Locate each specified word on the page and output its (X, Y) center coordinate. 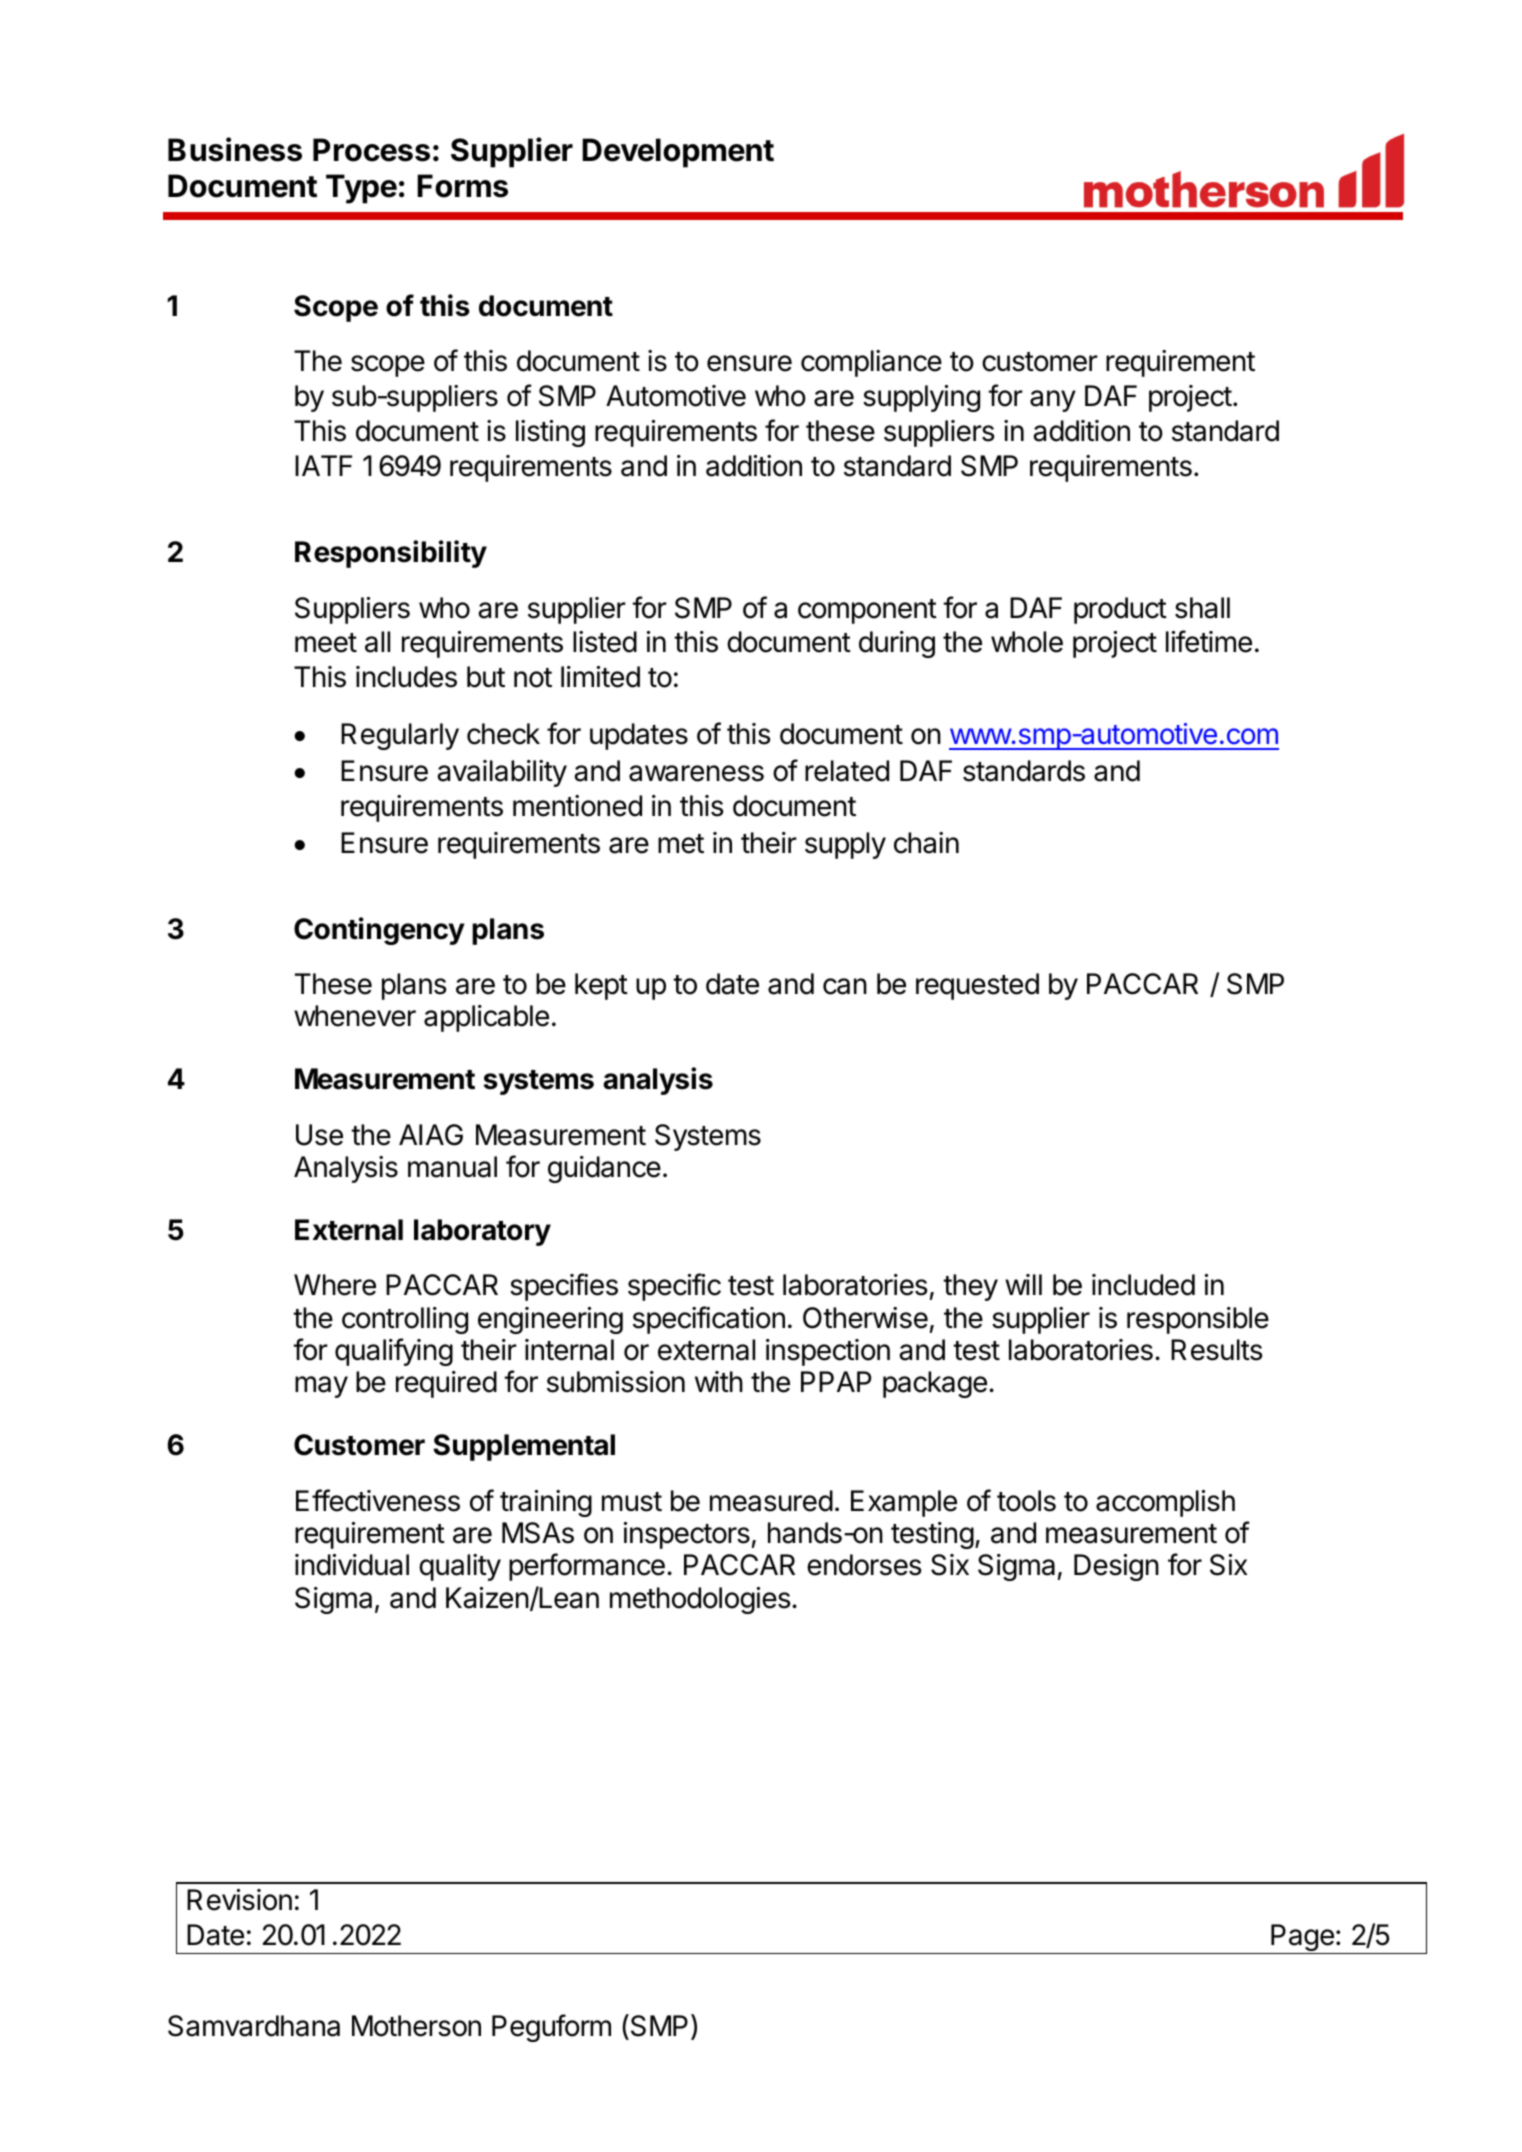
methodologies (701, 1600)
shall (1202, 608)
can (845, 986)
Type (361, 189)
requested (977, 986)
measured (771, 1501)
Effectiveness (378, 1500)
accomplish (1165, 1503)
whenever (355, 1016)
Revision (239, 1900)
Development (678, 153)
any (1053, 401)
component (867, 611)
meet (326, 643)
